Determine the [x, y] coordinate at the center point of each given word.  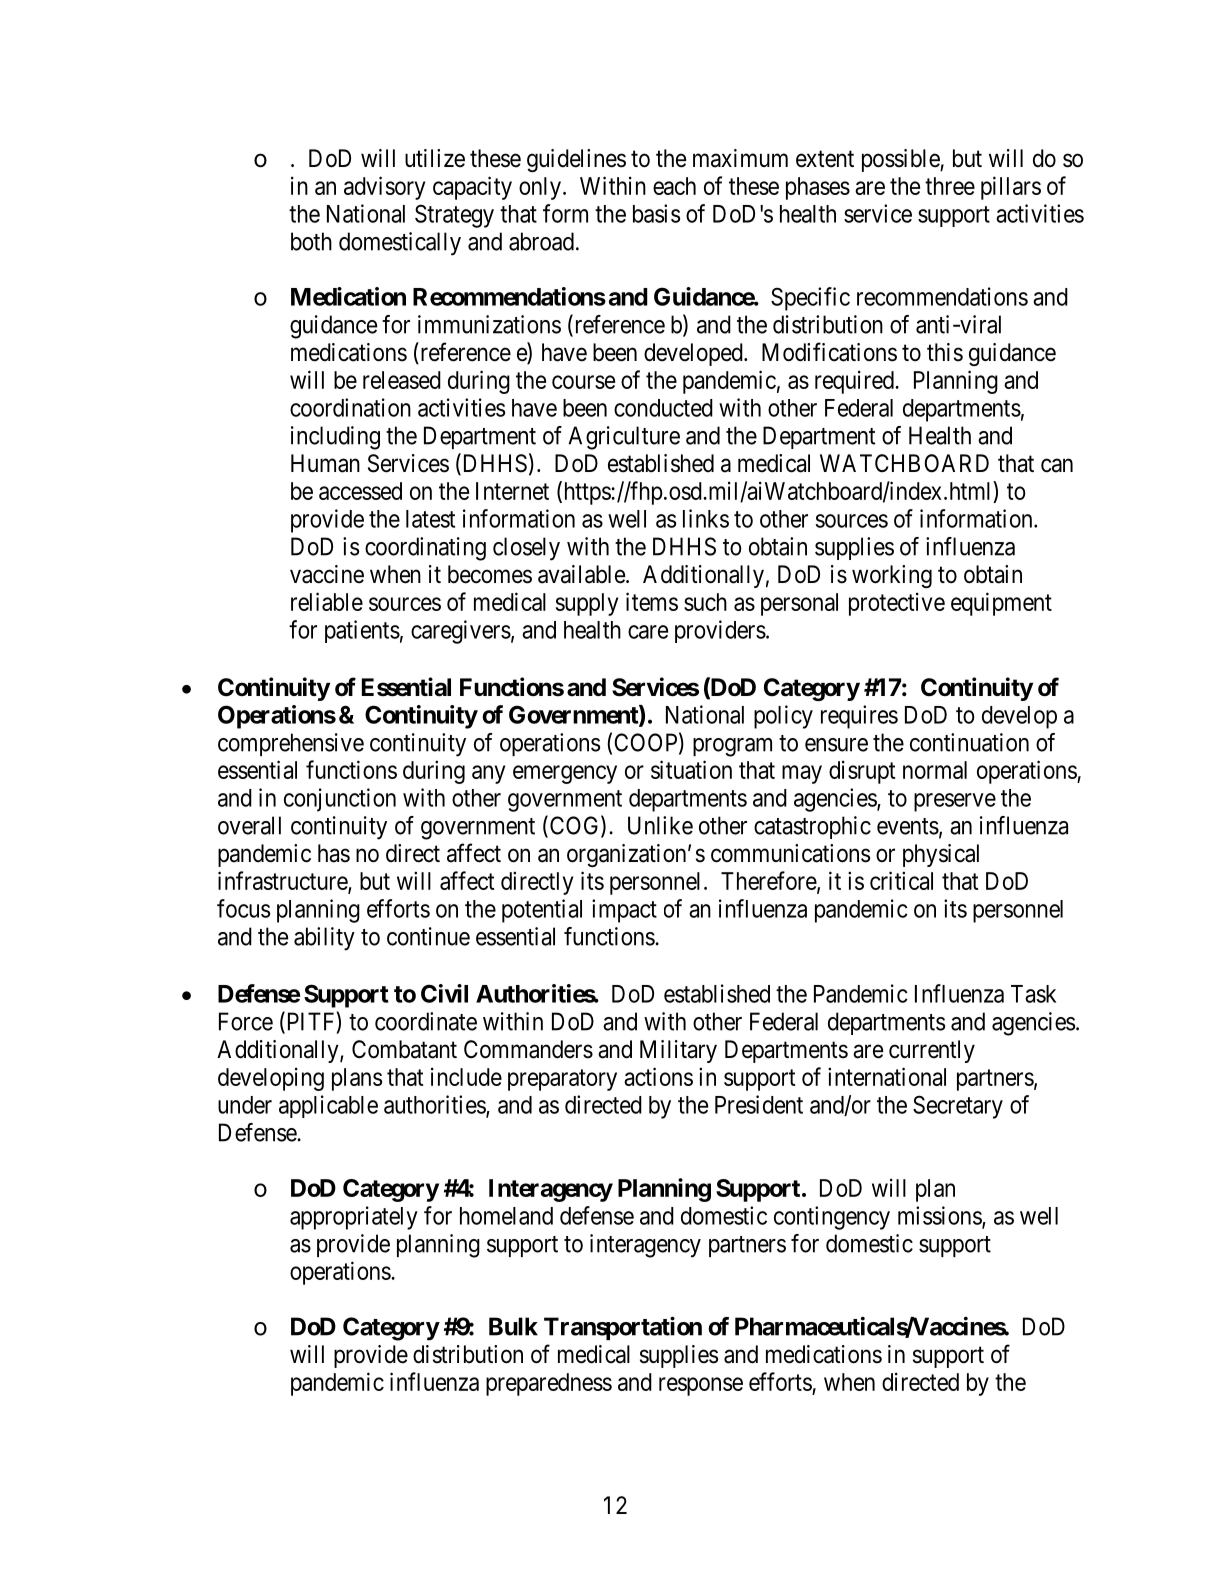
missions [940, 1216]
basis [656, 213]
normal [935, 770]
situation [691, 769]
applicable [328, 1106]
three [950, 186]
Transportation [623, 1328]
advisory [384, 188]
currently [932, 1051]
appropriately [354, 1218]
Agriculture [624, 438]
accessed [360, 491]
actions [658, 1076]
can [1057, 465]
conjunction [340, 800]
